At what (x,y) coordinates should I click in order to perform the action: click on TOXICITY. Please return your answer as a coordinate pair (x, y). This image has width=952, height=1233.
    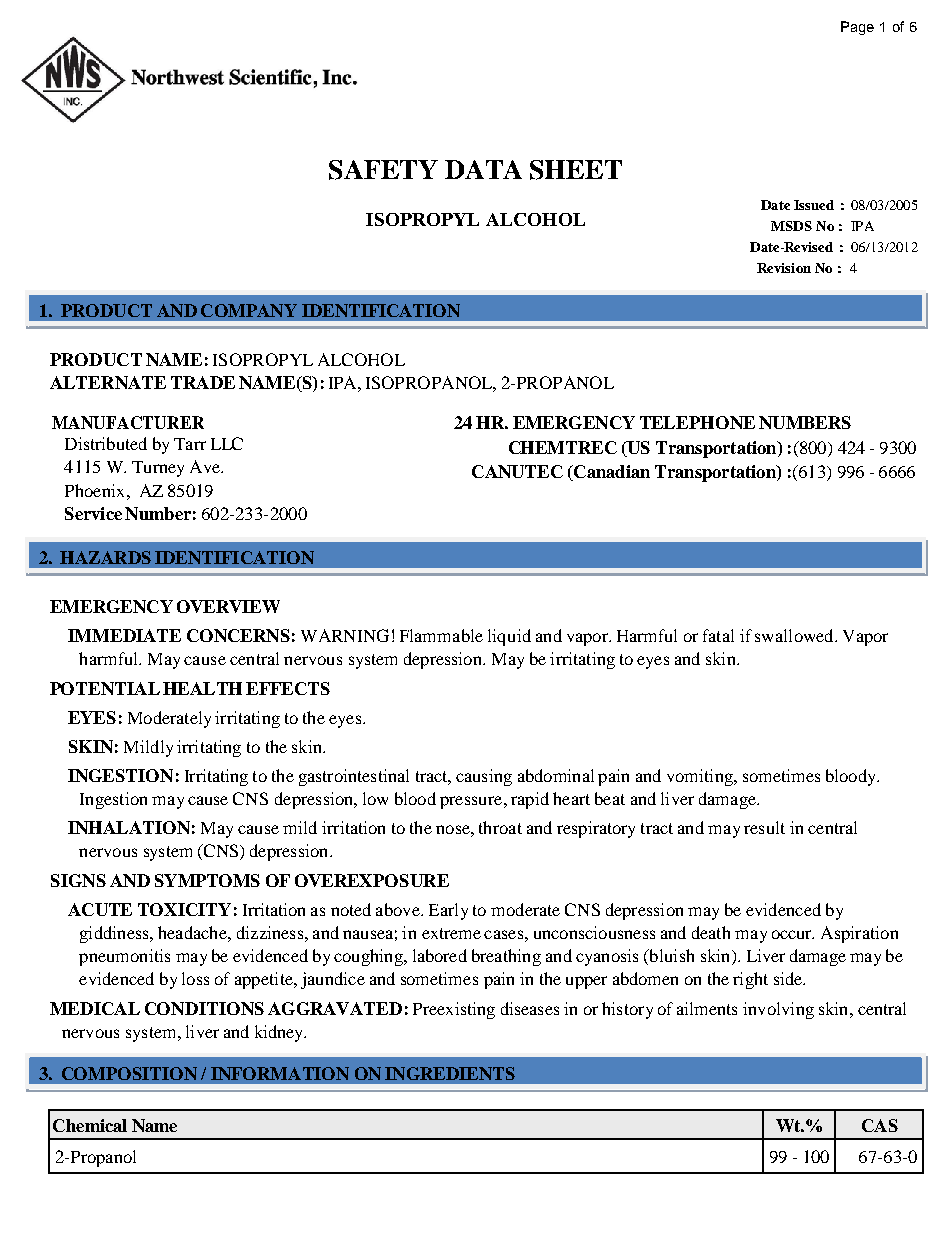
    Looking at the image, I should click on (184, 909).
